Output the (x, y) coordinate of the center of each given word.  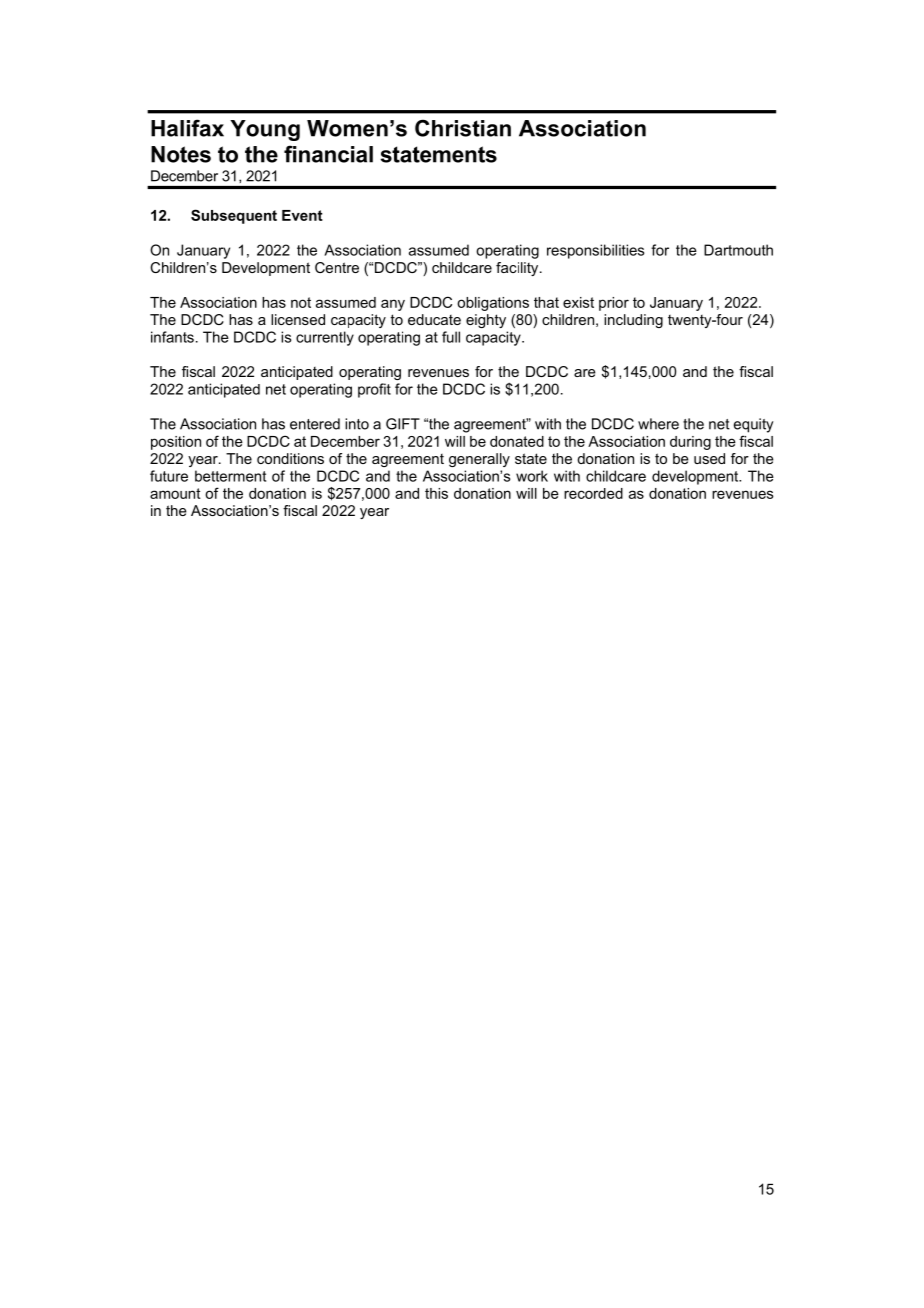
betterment (230, 476)
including (633, 321)
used (709, 458)
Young (265, 130)
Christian (463, 128)
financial (328, 154)
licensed (298, 319)
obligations (493, 304)
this (436, 493)
